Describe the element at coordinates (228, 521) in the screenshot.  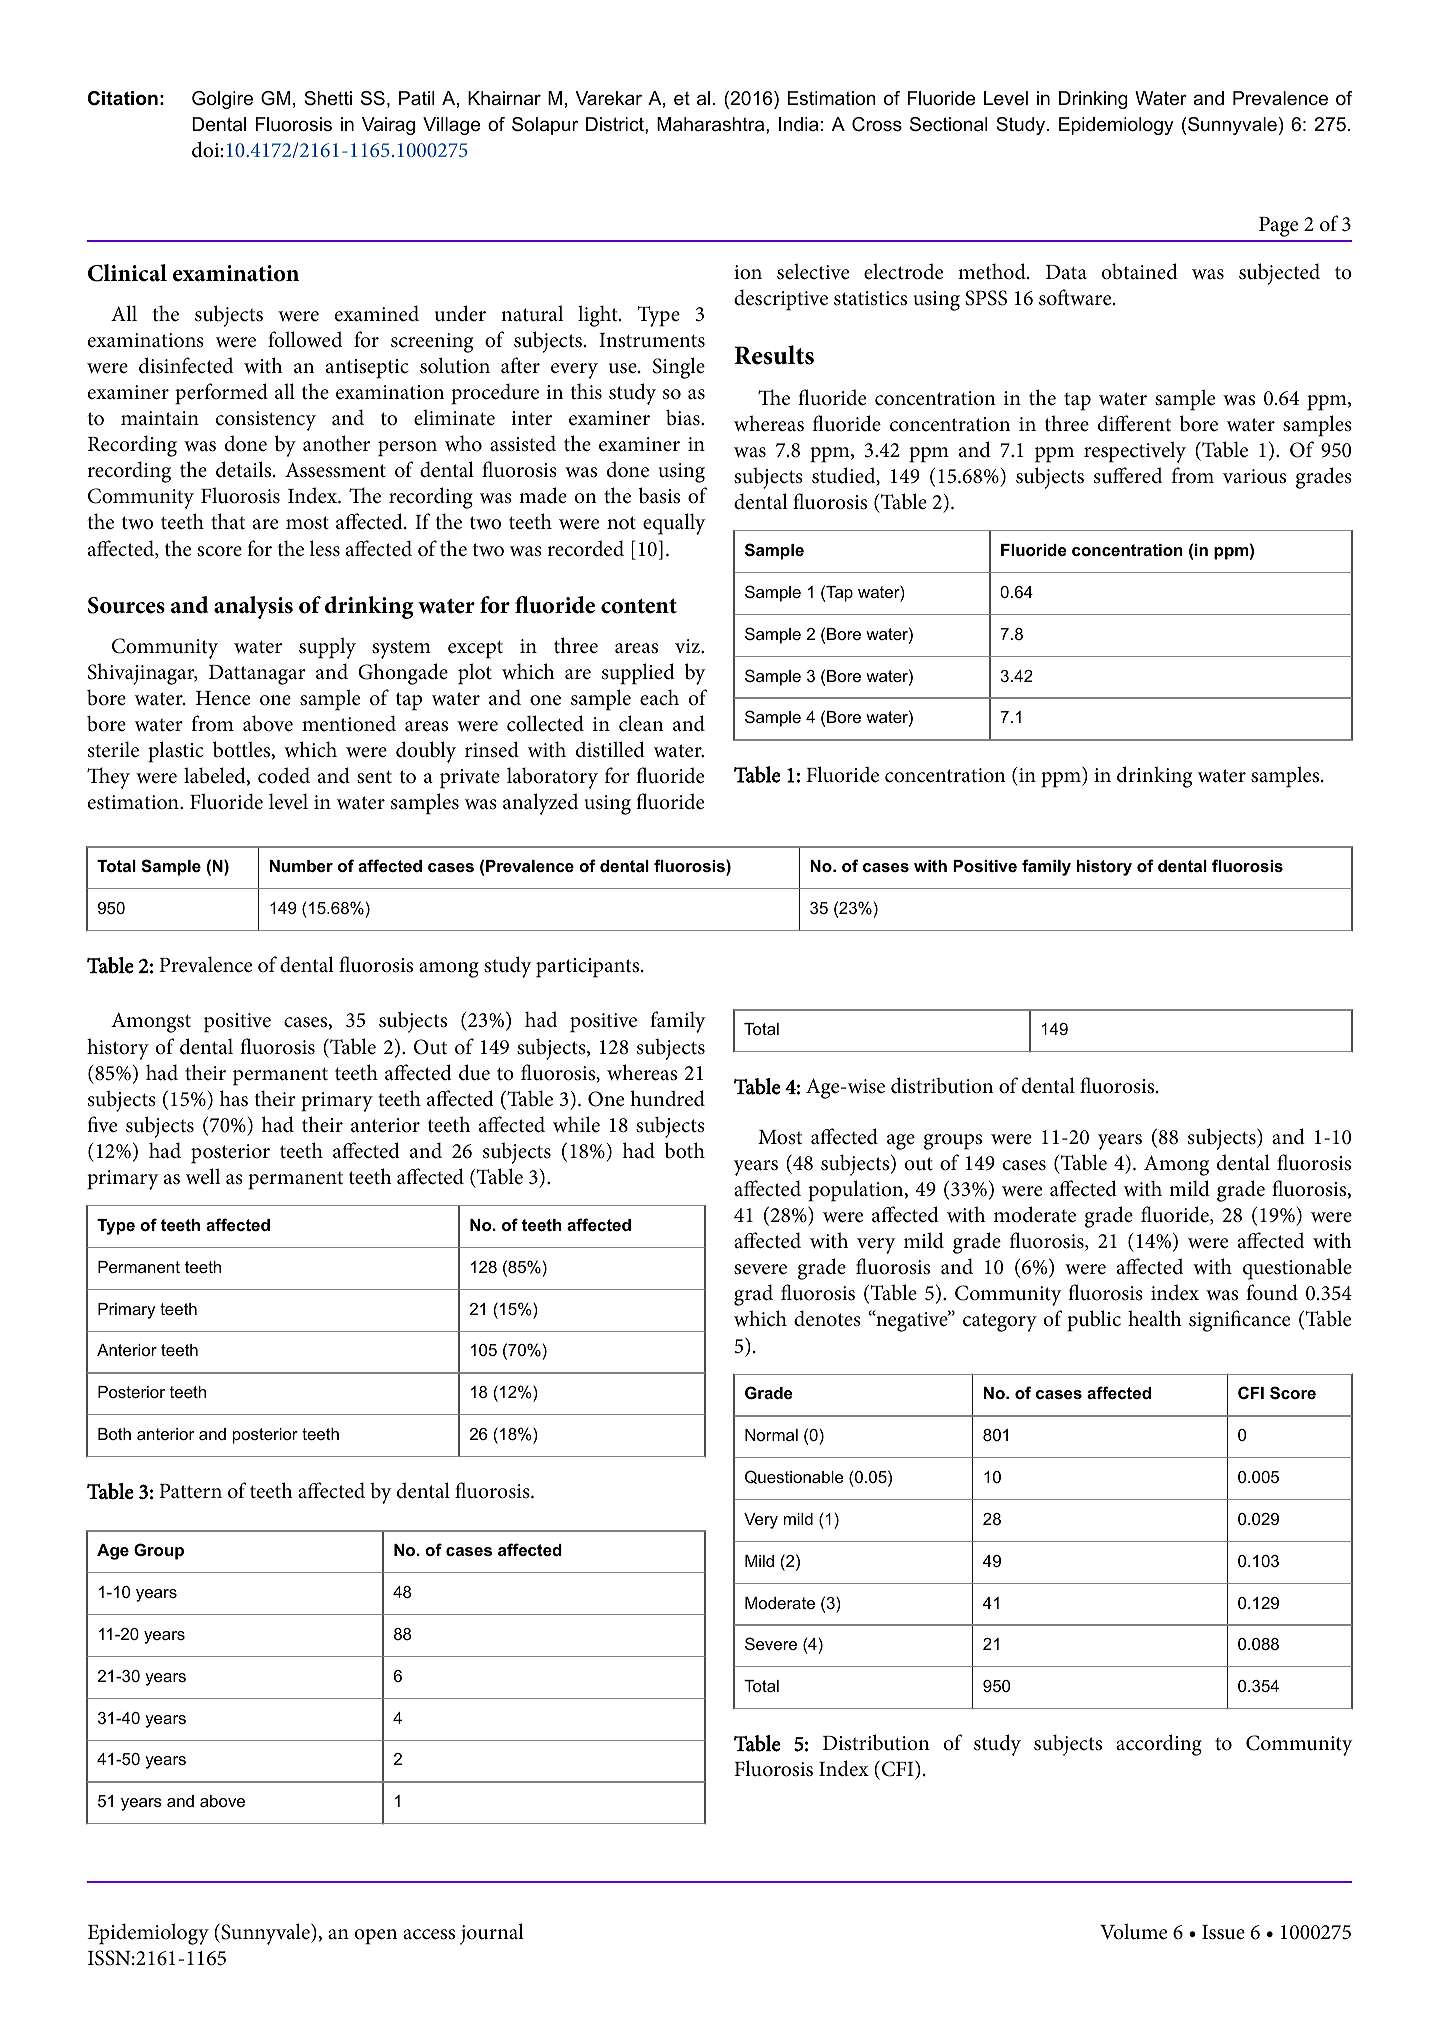
I see `that` at that location.
